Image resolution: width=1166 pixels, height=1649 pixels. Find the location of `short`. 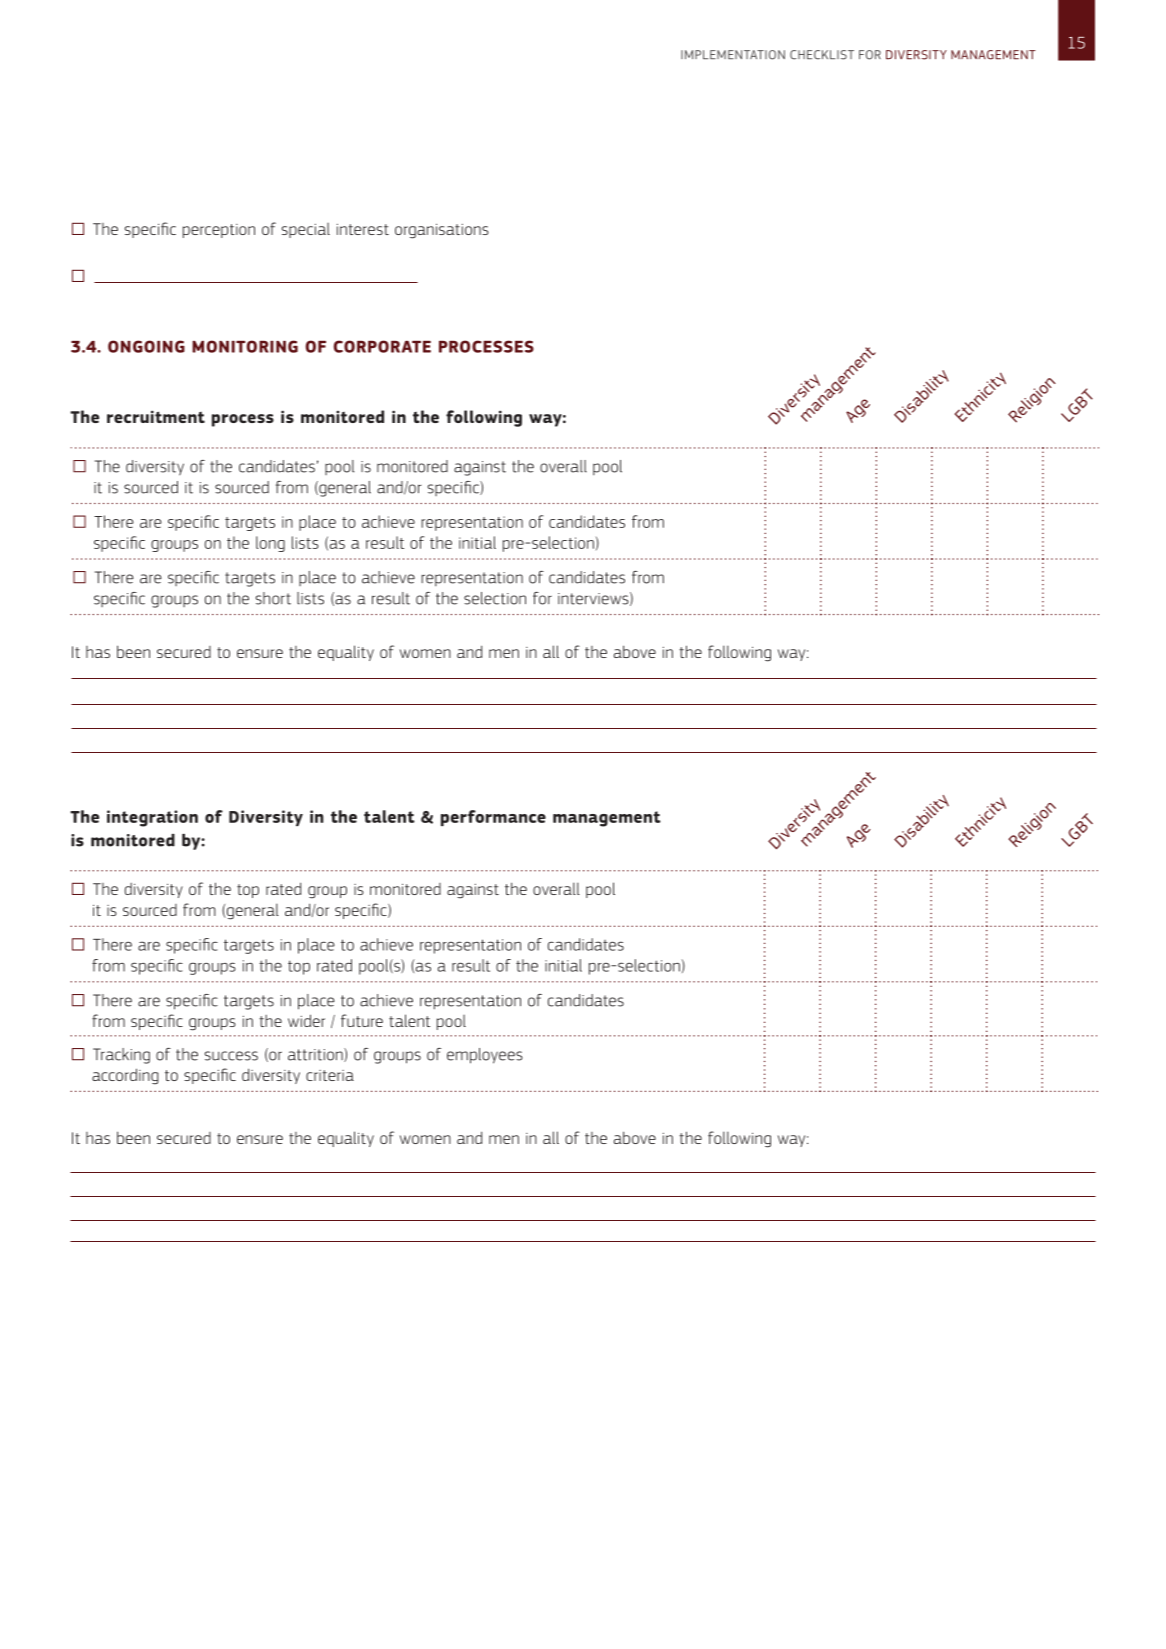

short is located at coordinates (273, 598).
